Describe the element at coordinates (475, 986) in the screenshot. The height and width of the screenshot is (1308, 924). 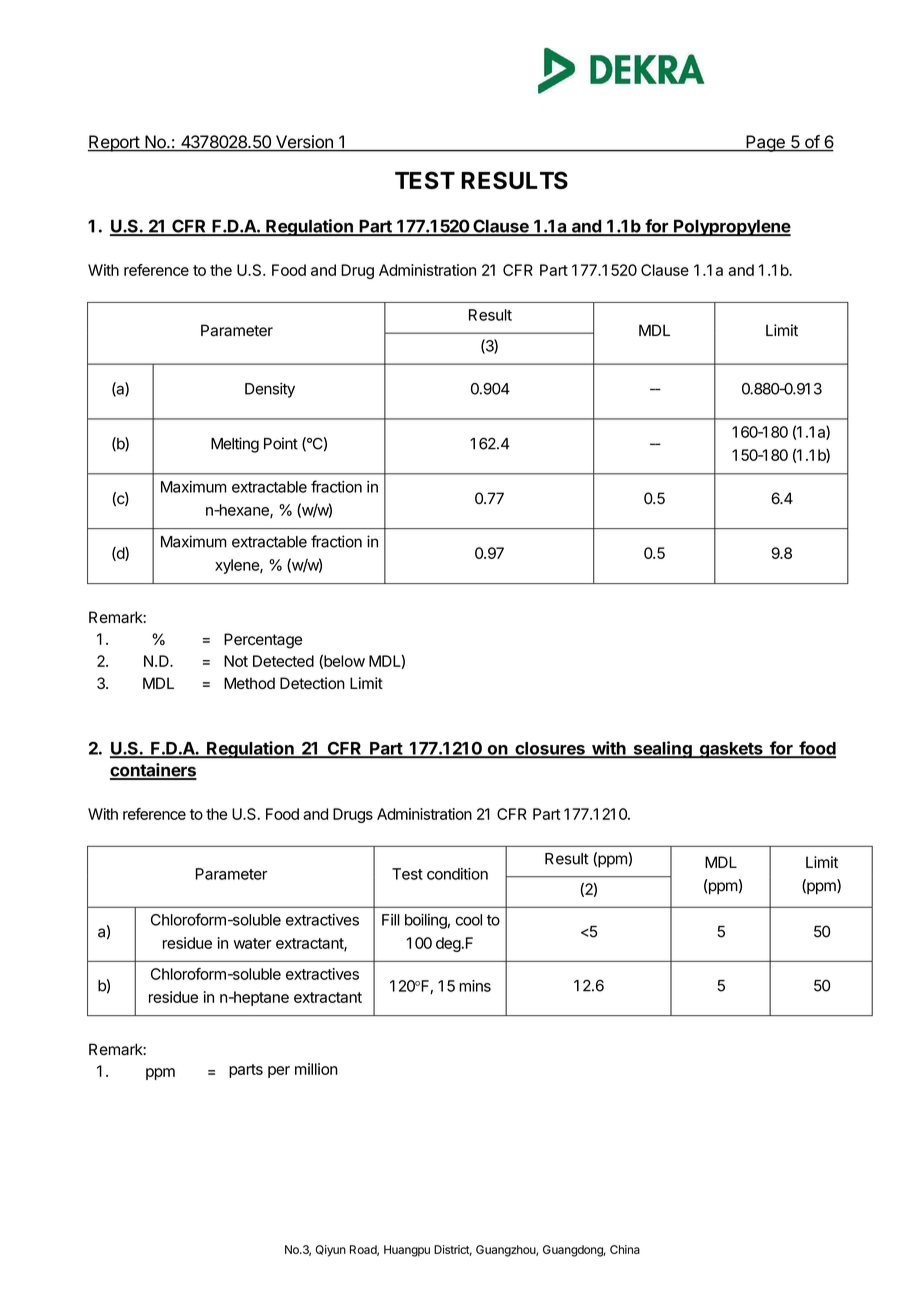
I see `mins` at that location.
